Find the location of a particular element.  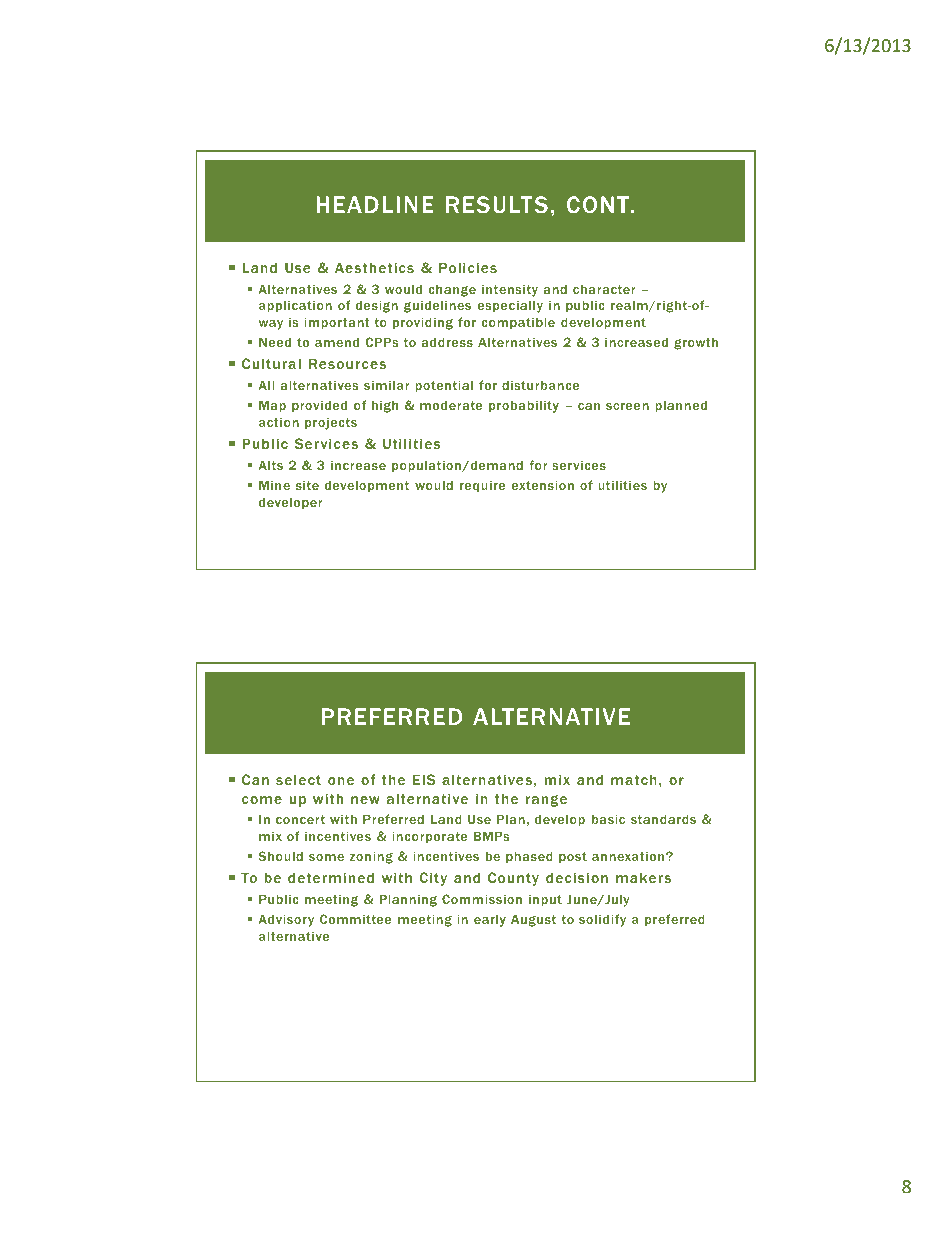

site is located at coordinates (307, 485).
